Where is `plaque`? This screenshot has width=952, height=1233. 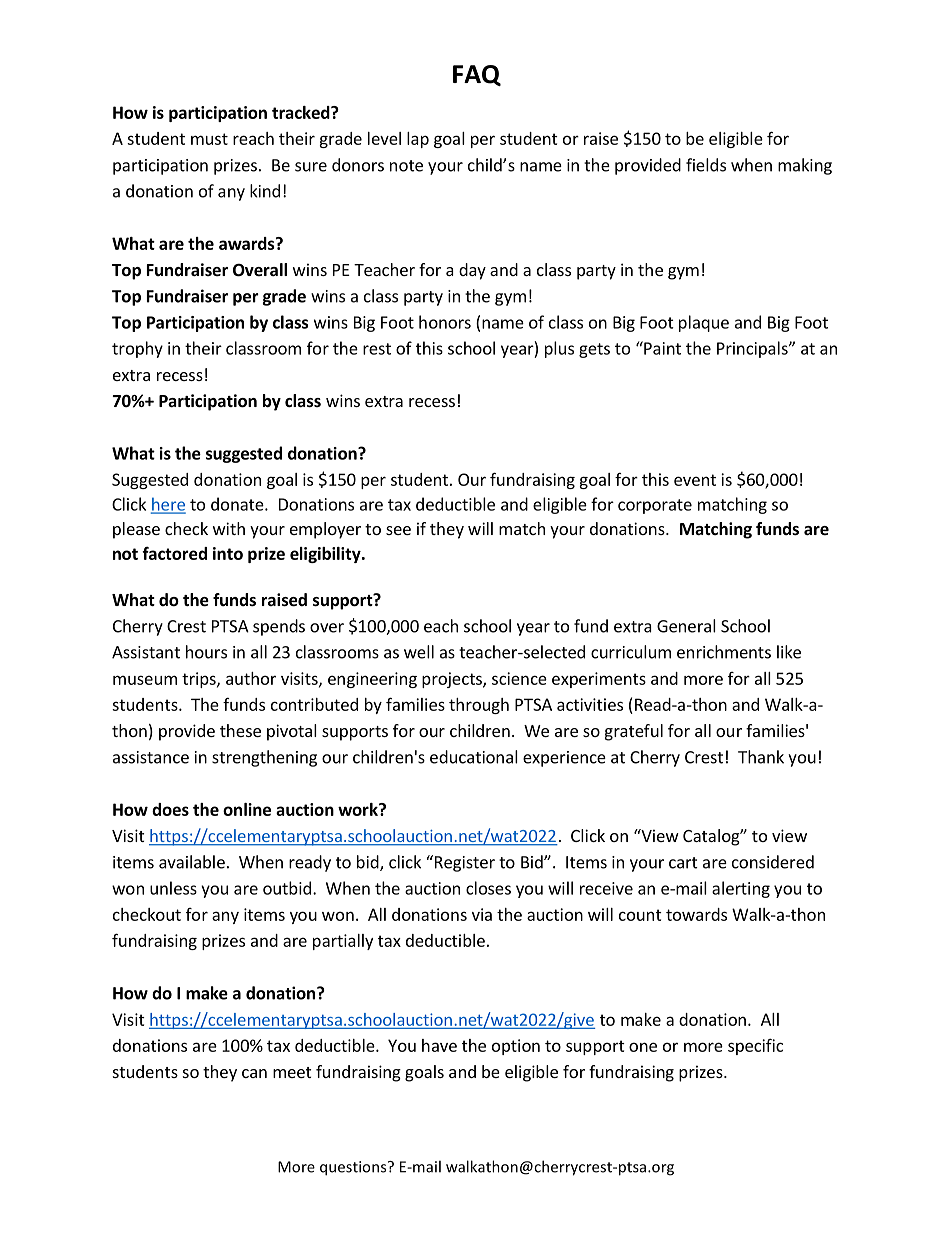 plaque is located at coordinates (704, 323).
